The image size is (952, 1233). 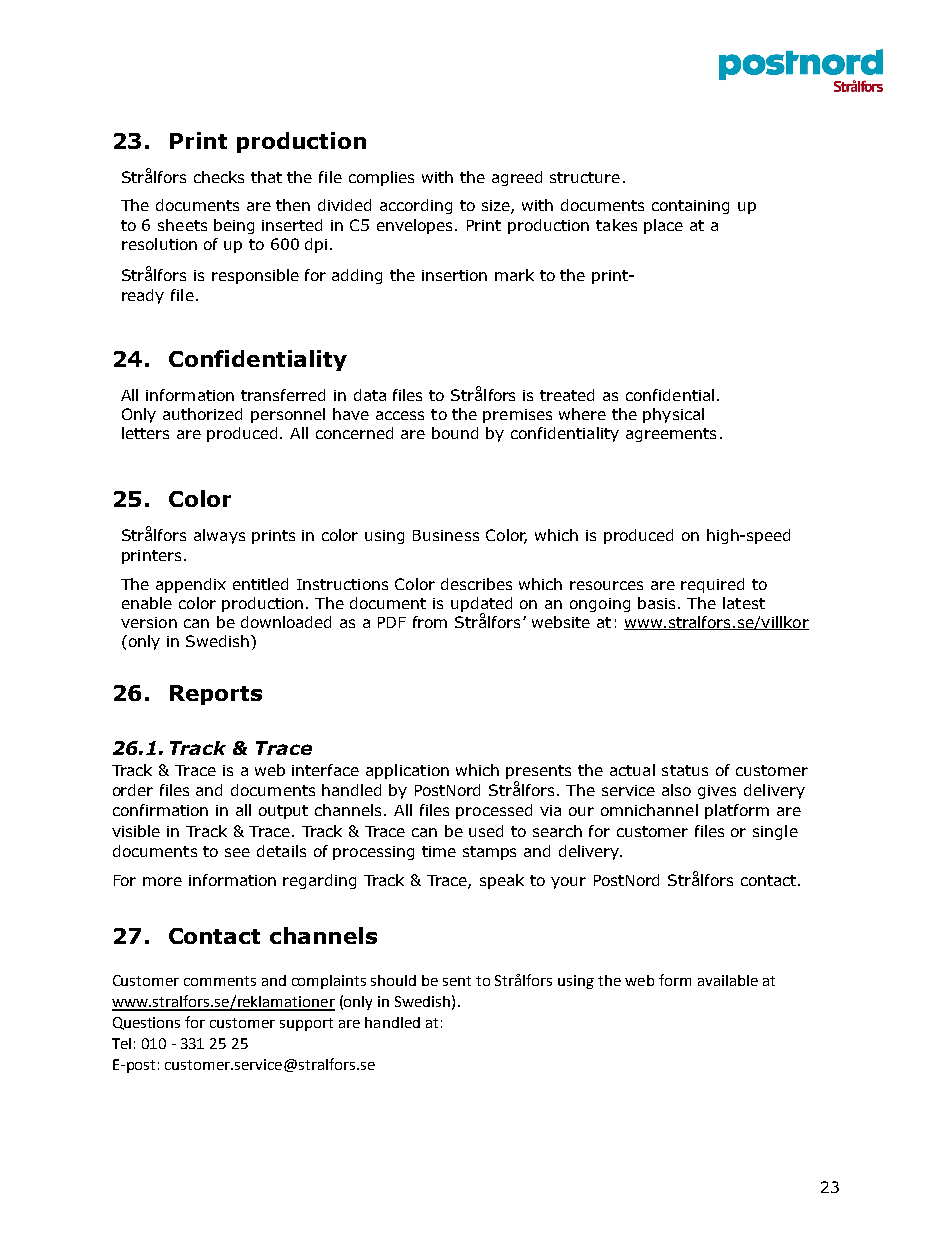 I want to click on Questions, so click(x=146, y=1023).
